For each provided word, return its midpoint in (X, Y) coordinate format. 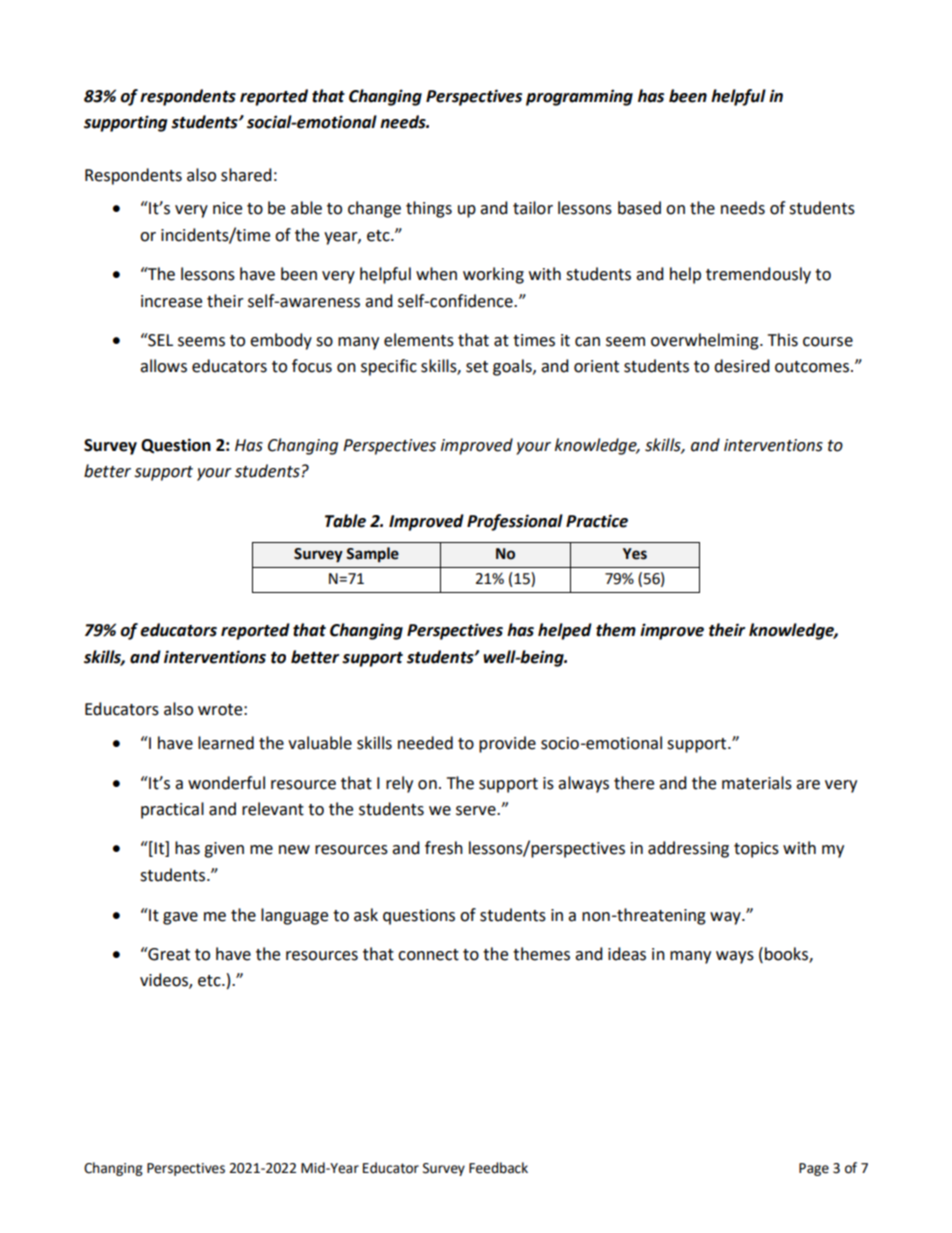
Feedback (498, 1168)
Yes (635, 554)
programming (579, 97)
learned (226, 743)
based (639, 208)
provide (507, 744)
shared (246, 175)
